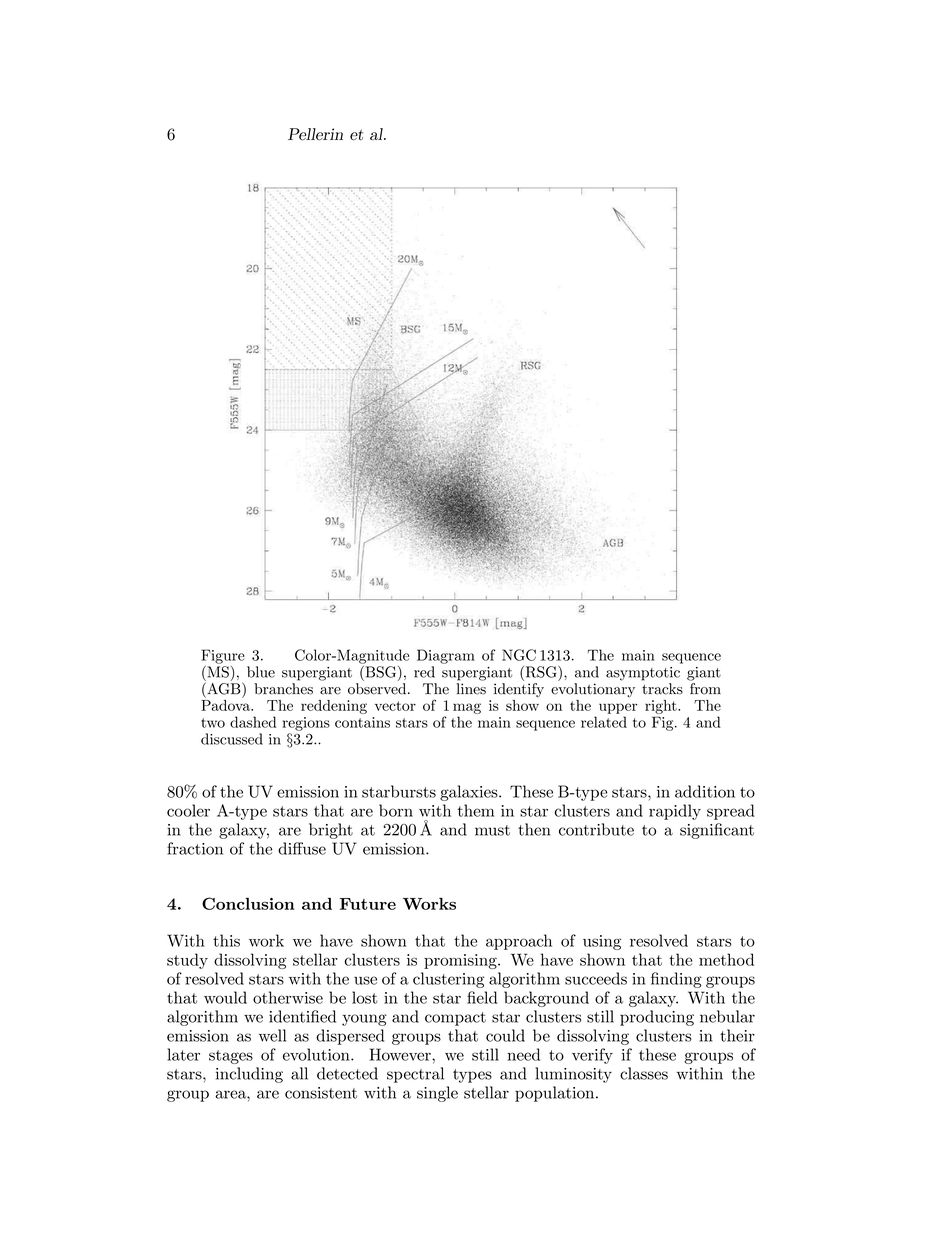 The height and width of the page is (1233, 952). I want to click on significant, so click(717, 831).
